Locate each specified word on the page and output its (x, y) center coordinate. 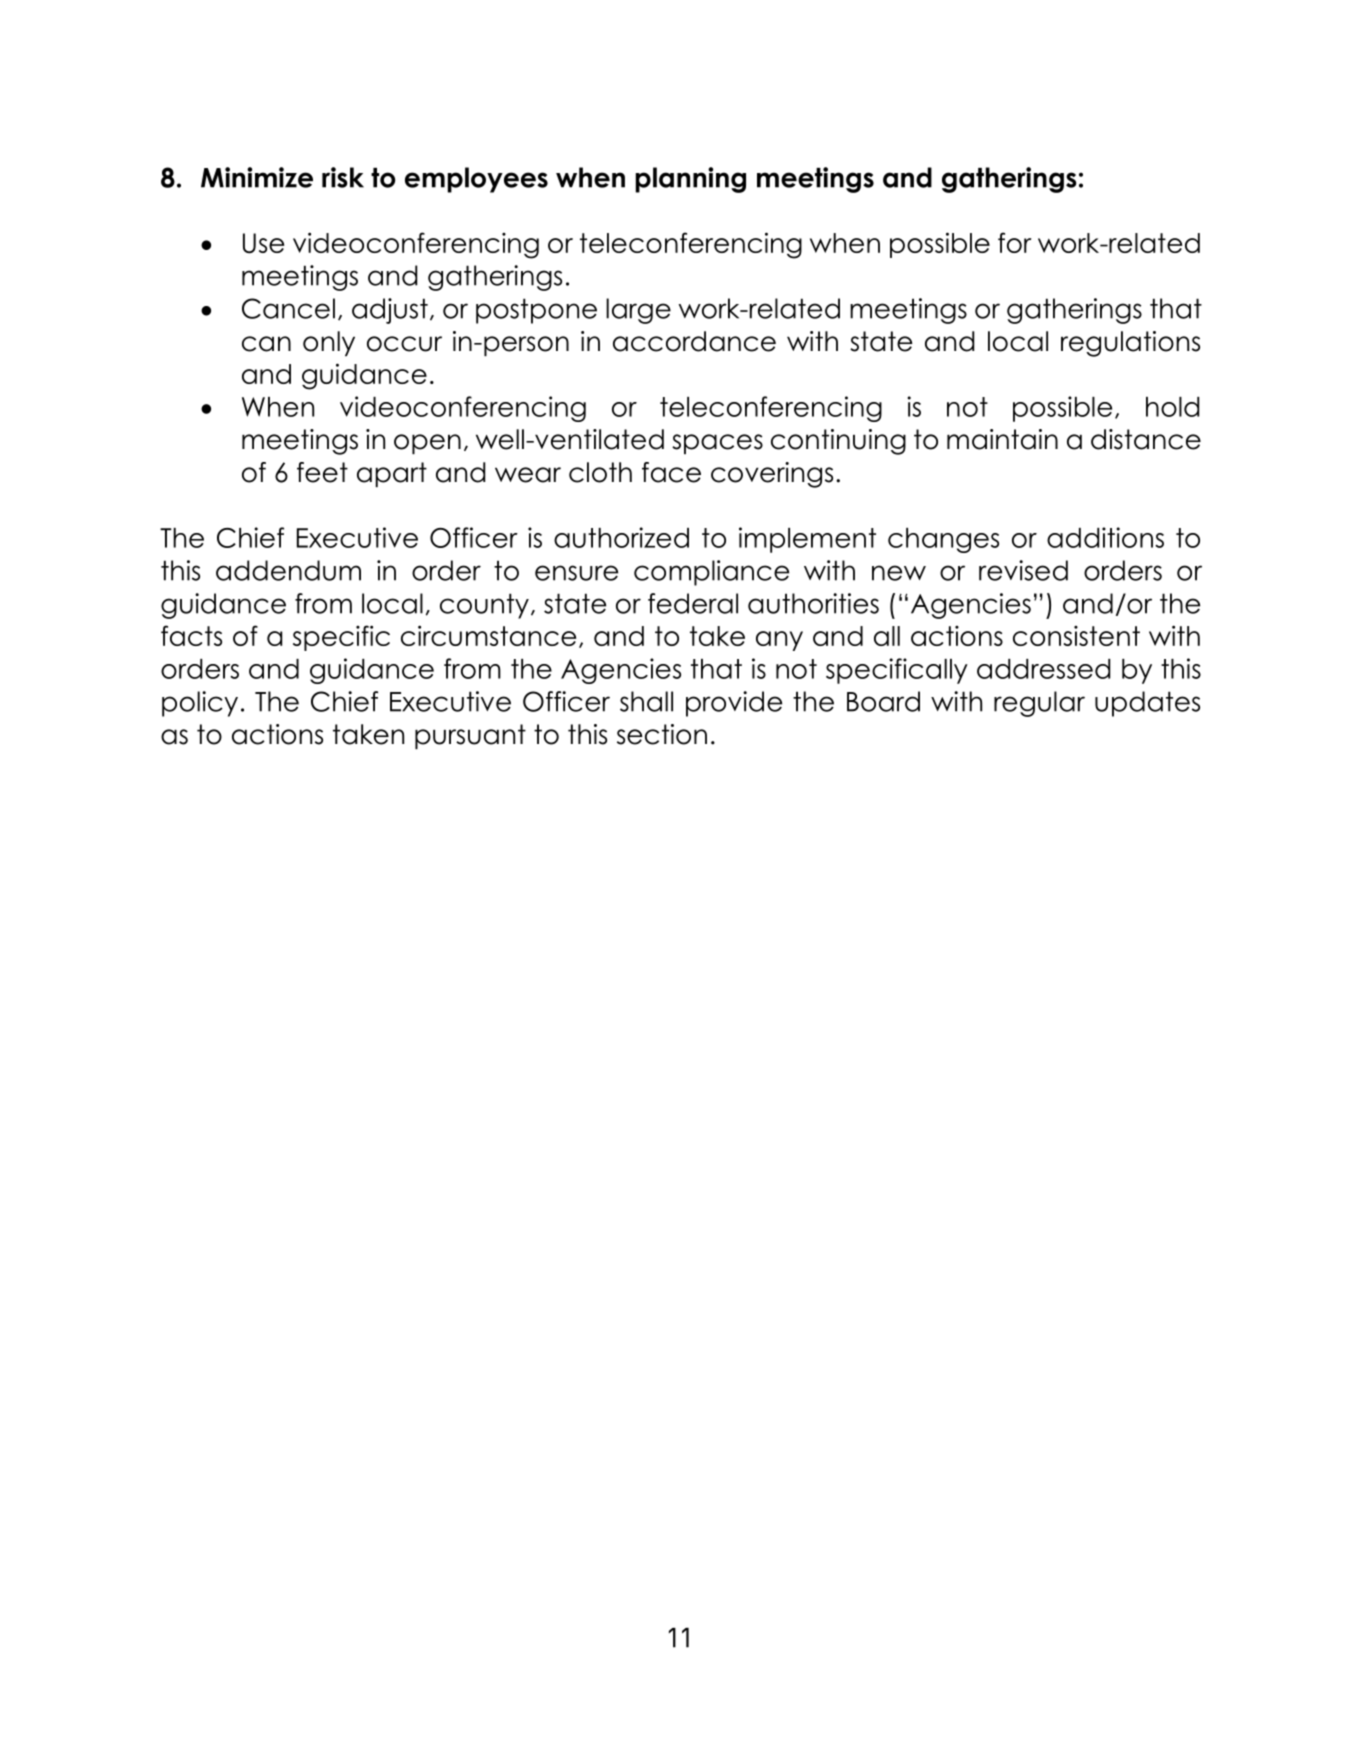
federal (693, 603)
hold (1172, 407)
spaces (717, 444)
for (1015, 242)
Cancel (288, 308)
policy (200, 704)
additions (1105, 537)
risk (343, 177)
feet (322, 472)
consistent (1076, 636)
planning (690, 180)
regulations (1130, 344)
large (638, 311)
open (427, 444)
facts (191, 635)
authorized (621, 537)
